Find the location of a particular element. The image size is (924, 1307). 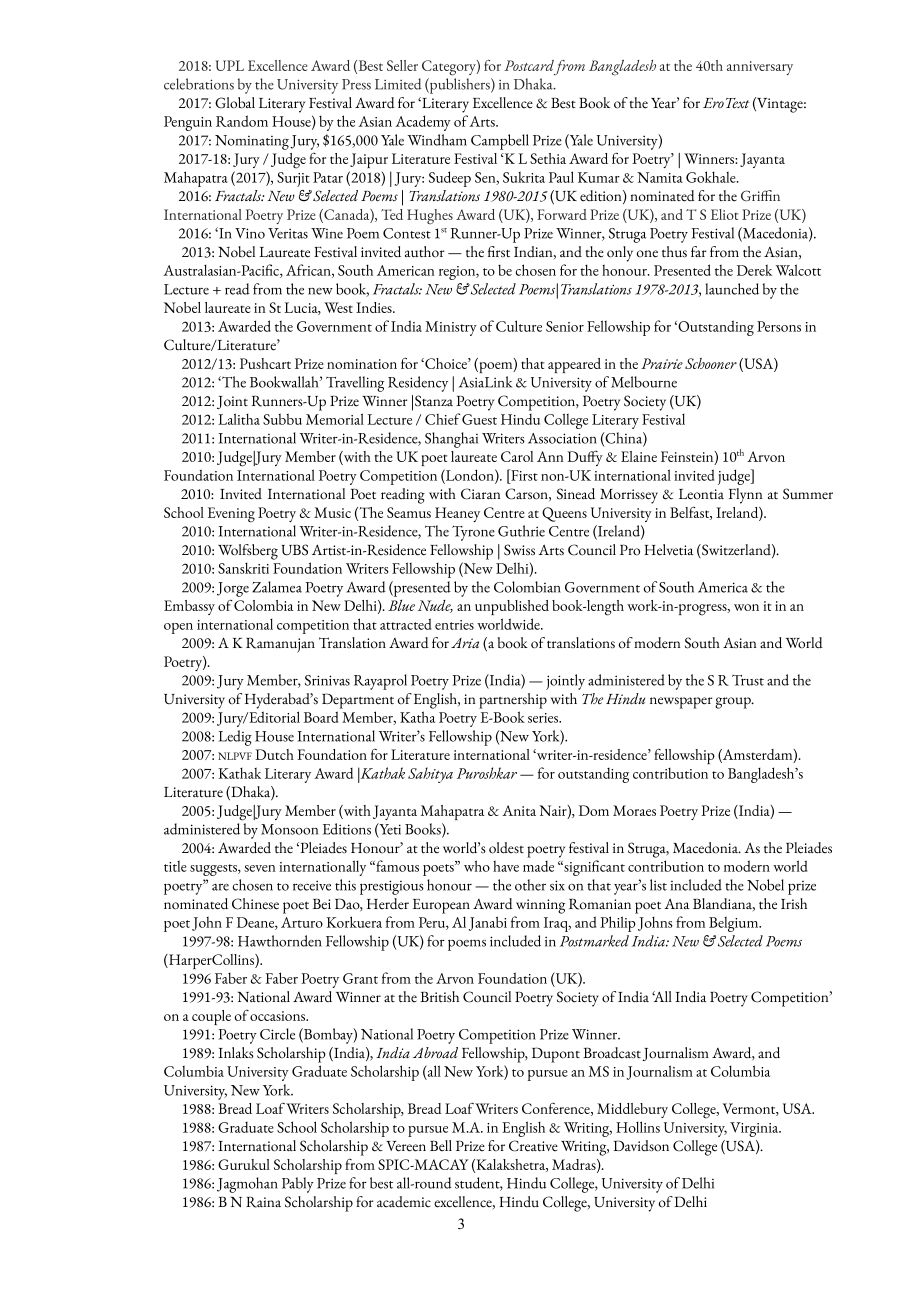

Anita is located at coordinates (519, 810).
